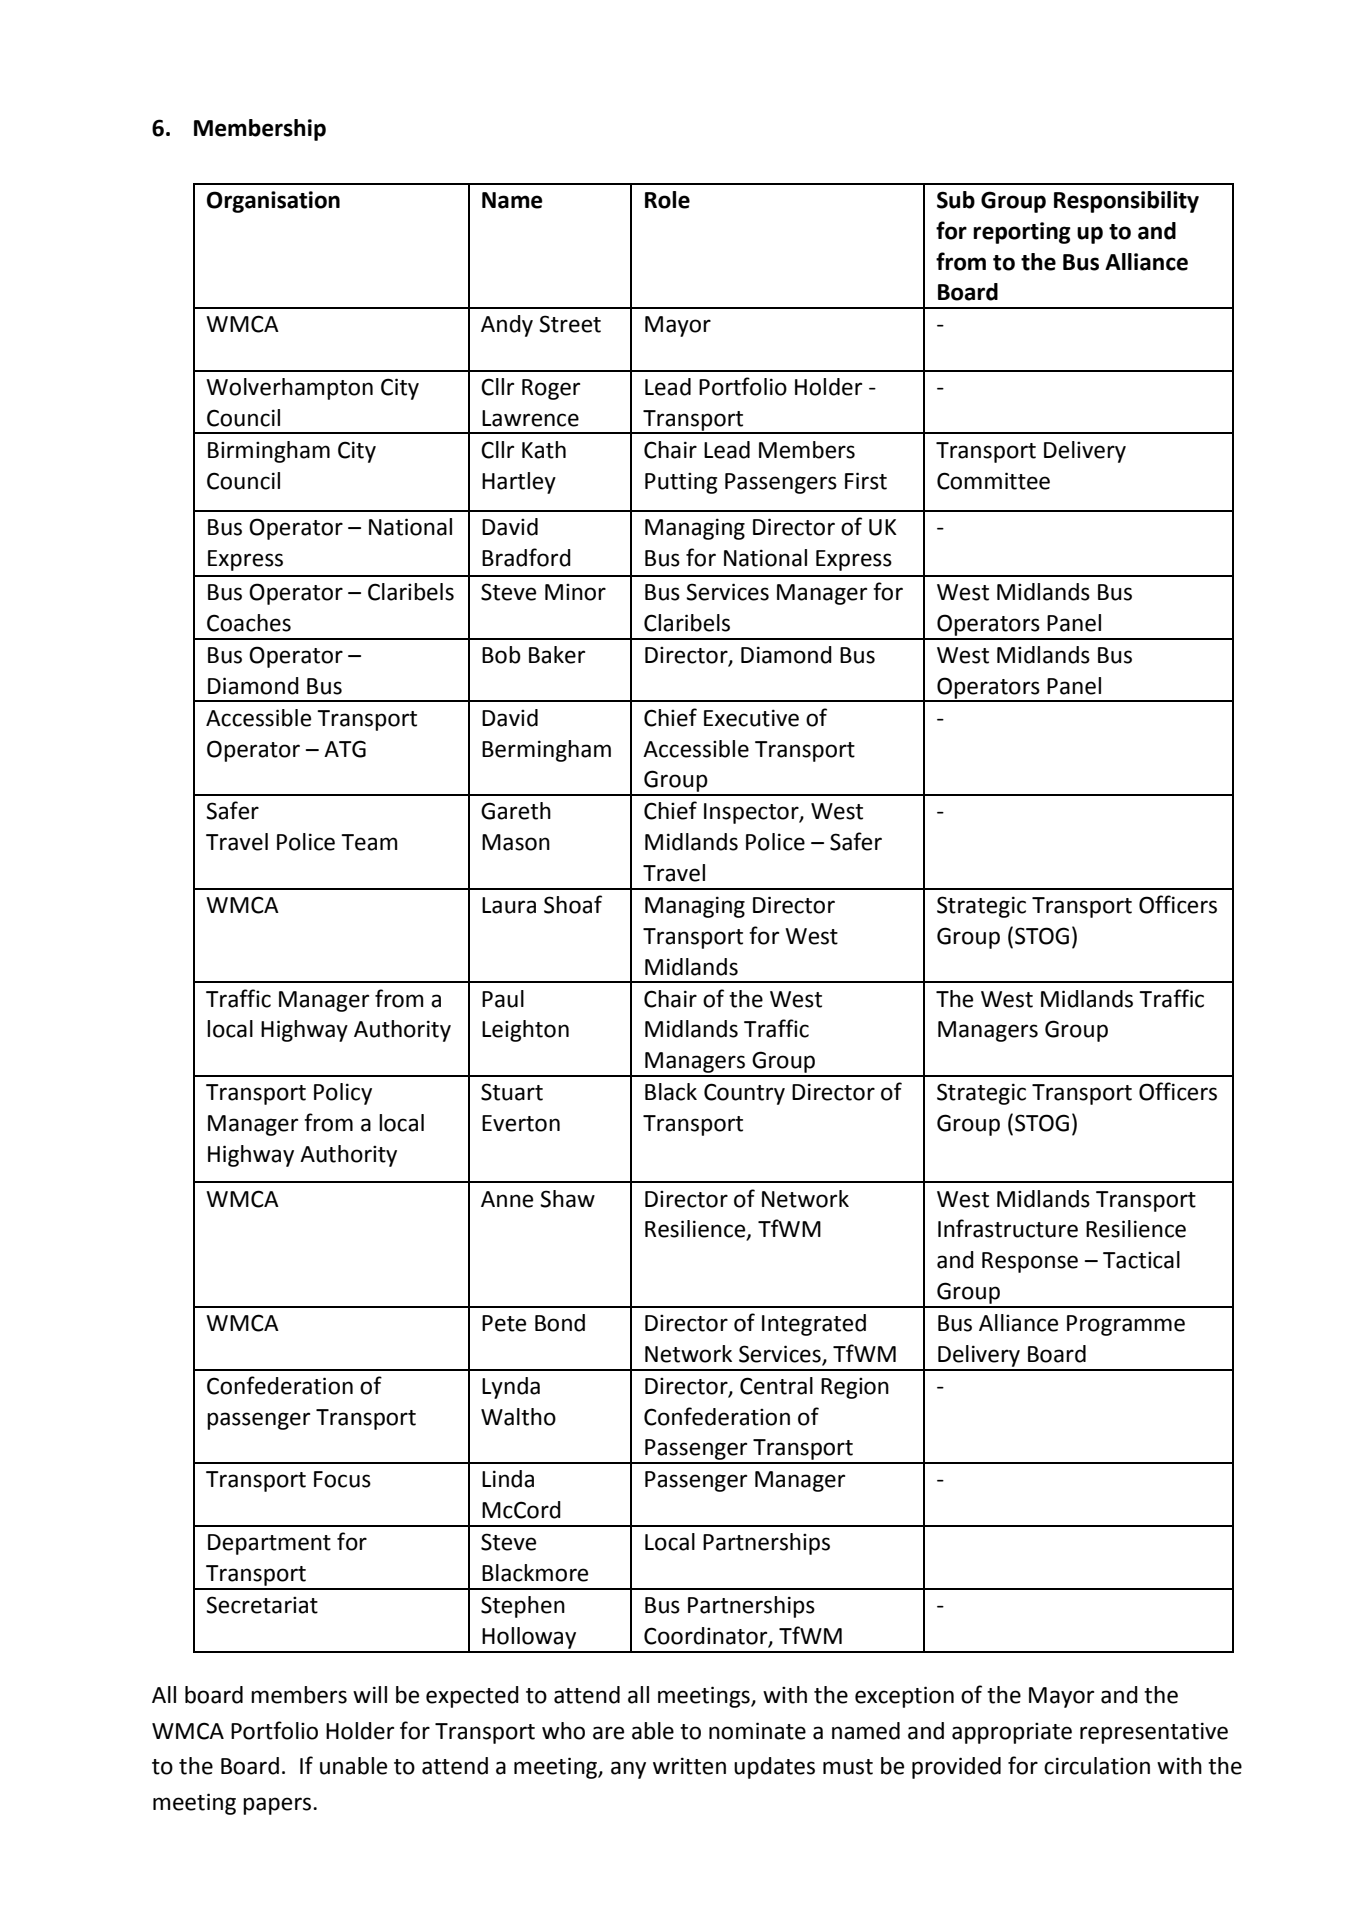 Image resolution: width=1366 pixels, height=1932 pixels. Describe the element at coordinates (1022, 233) in the page. I see `reporting` at that location.
